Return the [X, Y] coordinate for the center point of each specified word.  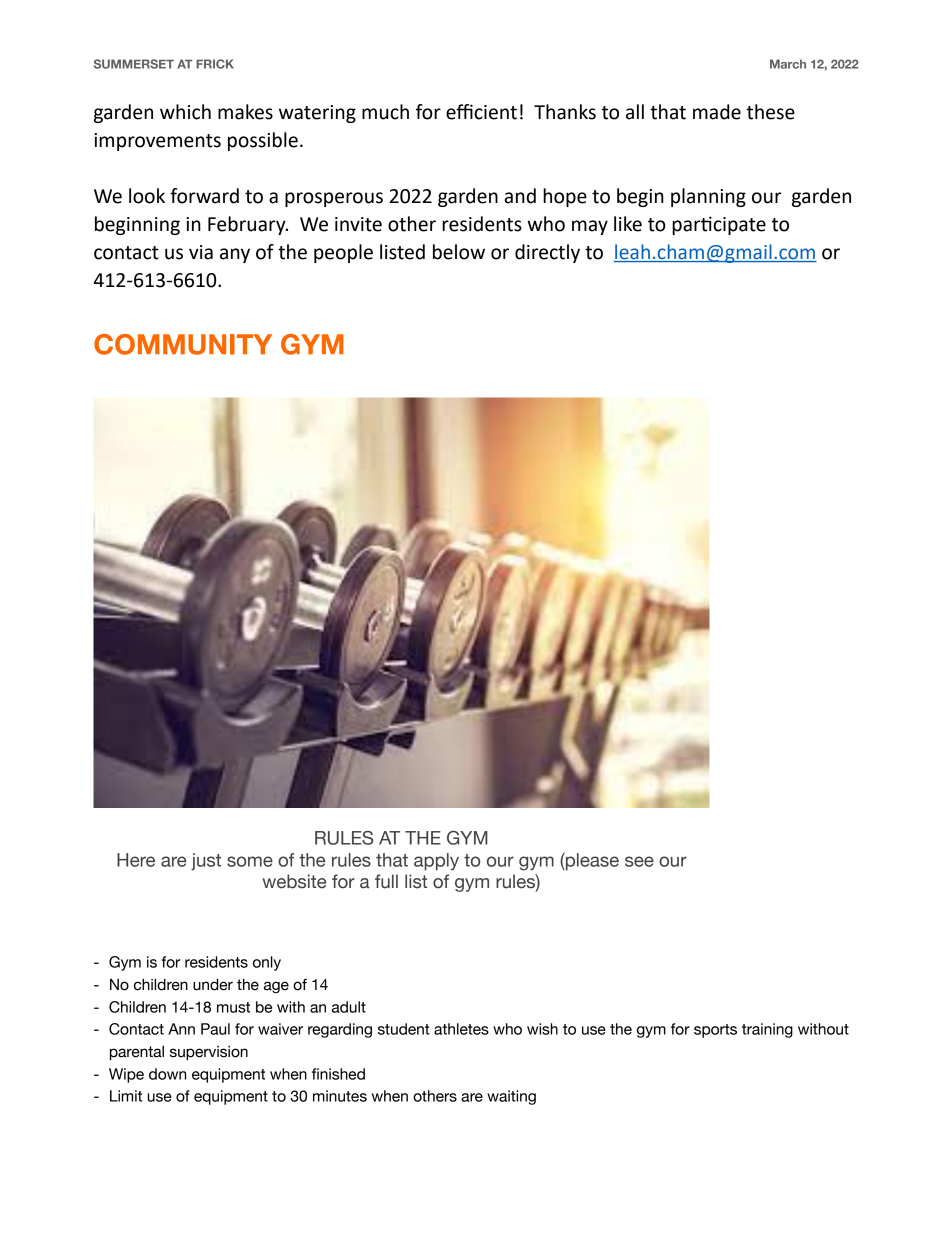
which [185, 112]
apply [436, 862]
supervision [209, 1053]
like [628, 224]
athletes [461, 1029]
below [459, 252]
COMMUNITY [183, 344]
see [639, 861]
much [385, 112]
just [206, 862]
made [717, 112]
